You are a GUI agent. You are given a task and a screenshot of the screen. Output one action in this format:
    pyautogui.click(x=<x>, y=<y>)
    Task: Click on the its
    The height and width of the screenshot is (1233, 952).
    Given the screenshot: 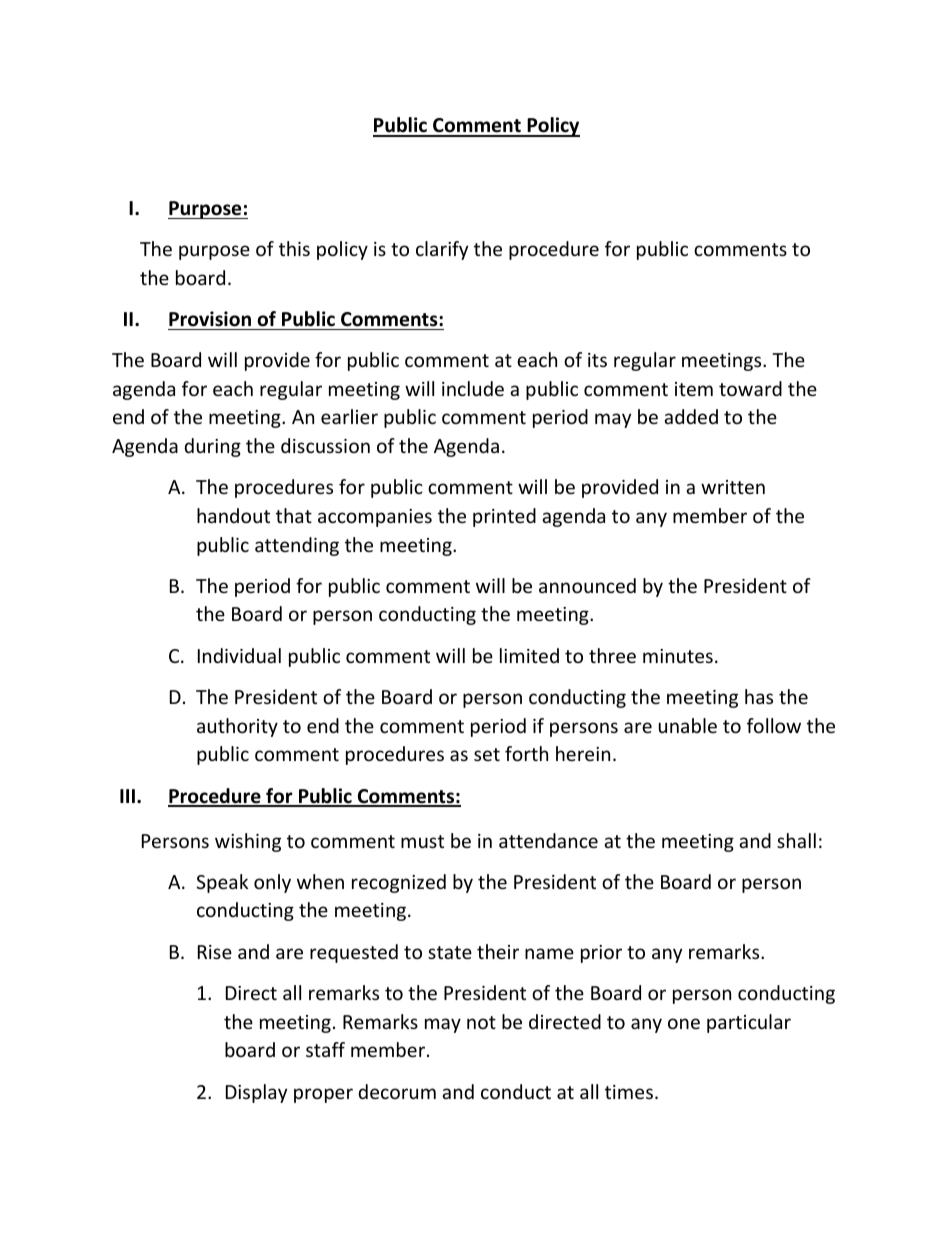 What is the action you would take?
    pyautogui.click(x=597, y=360)
